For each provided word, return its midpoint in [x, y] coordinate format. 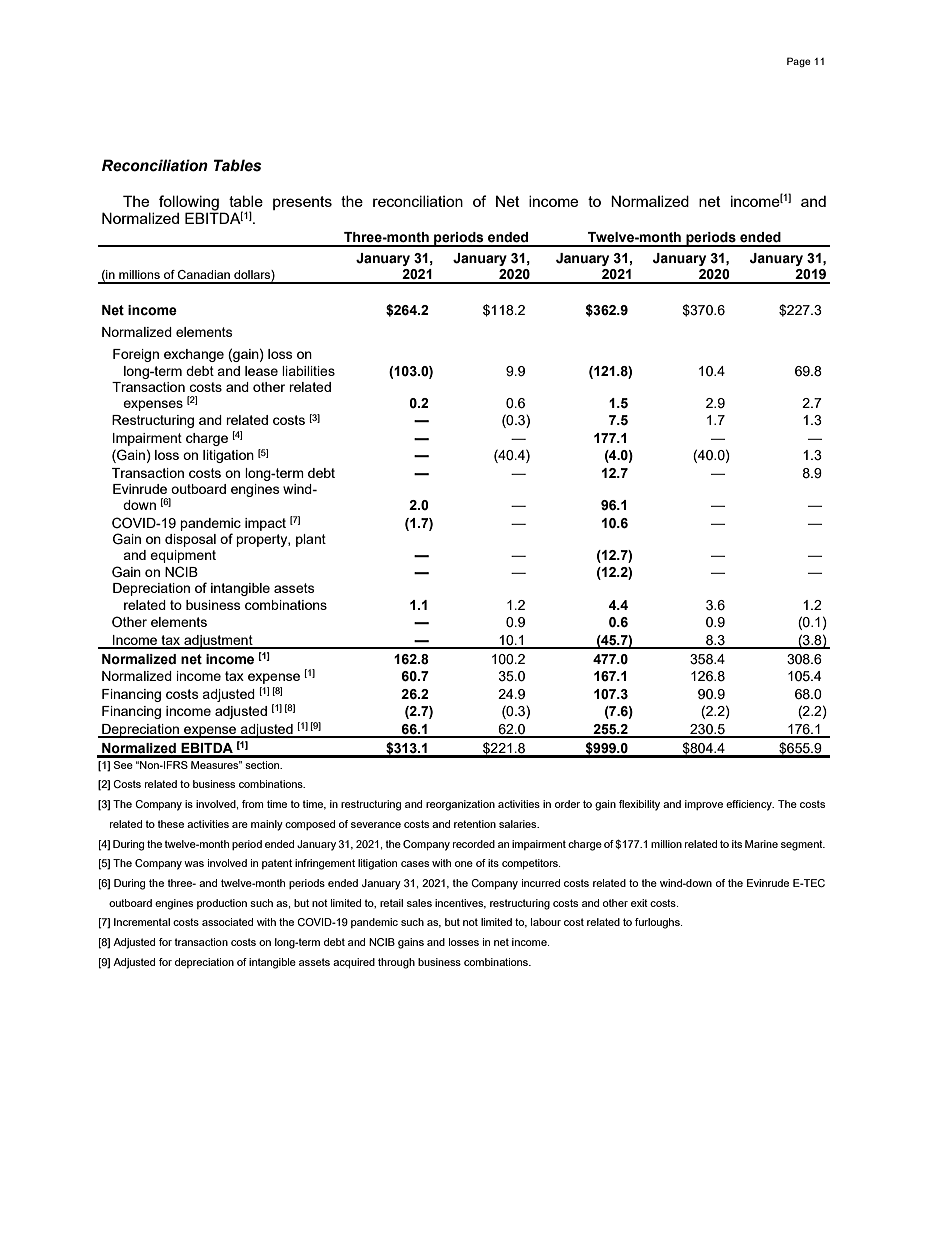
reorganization [460, 805]
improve [704, 805]
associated [227, 922]
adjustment [218, 642]
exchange [194, 355]
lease [261, 371]
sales [419, 903]
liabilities [308, 371]
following [189, 203]
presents [302, 203]
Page [799, 62]
